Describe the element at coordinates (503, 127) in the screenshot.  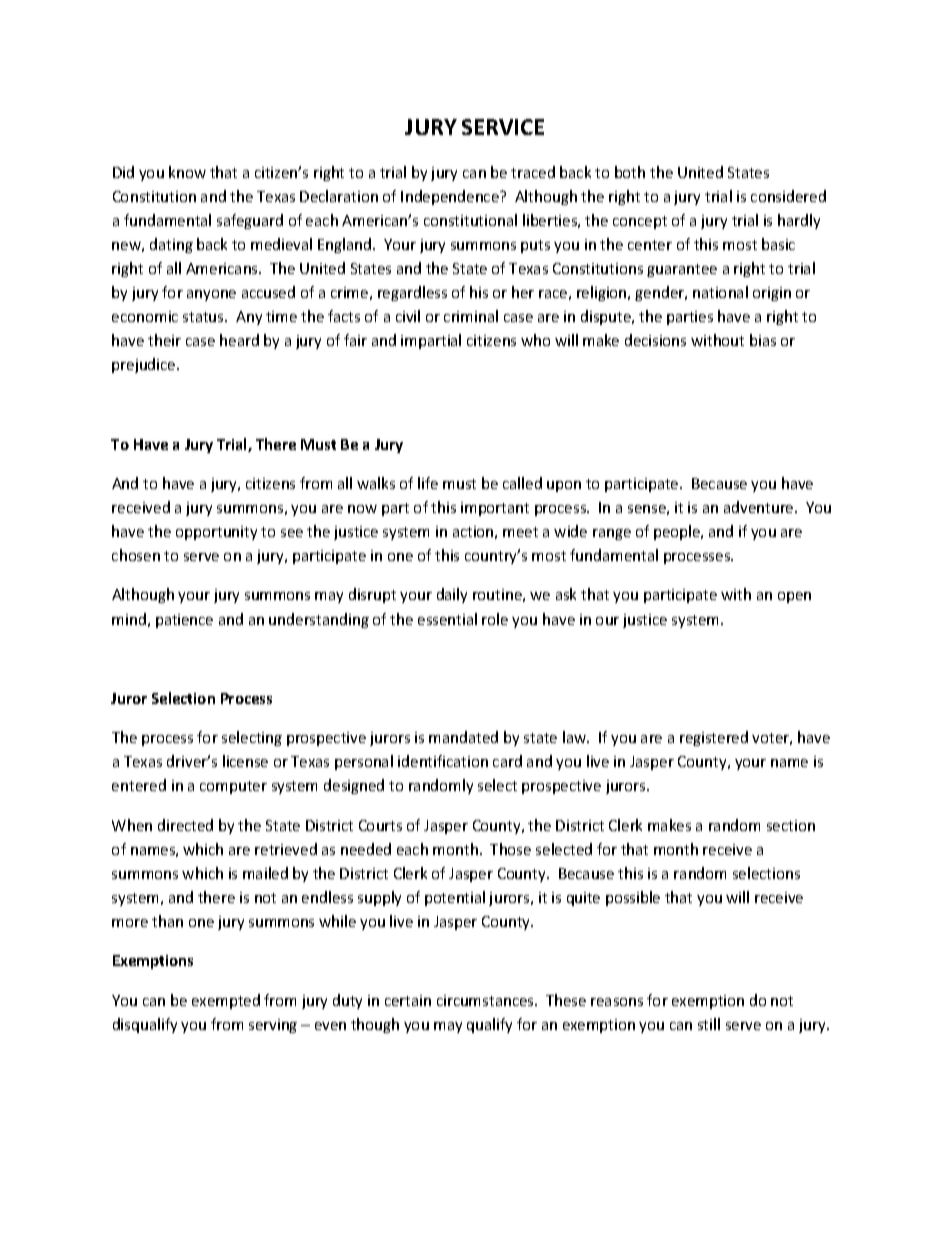
I see `SERVICE` at that location.
